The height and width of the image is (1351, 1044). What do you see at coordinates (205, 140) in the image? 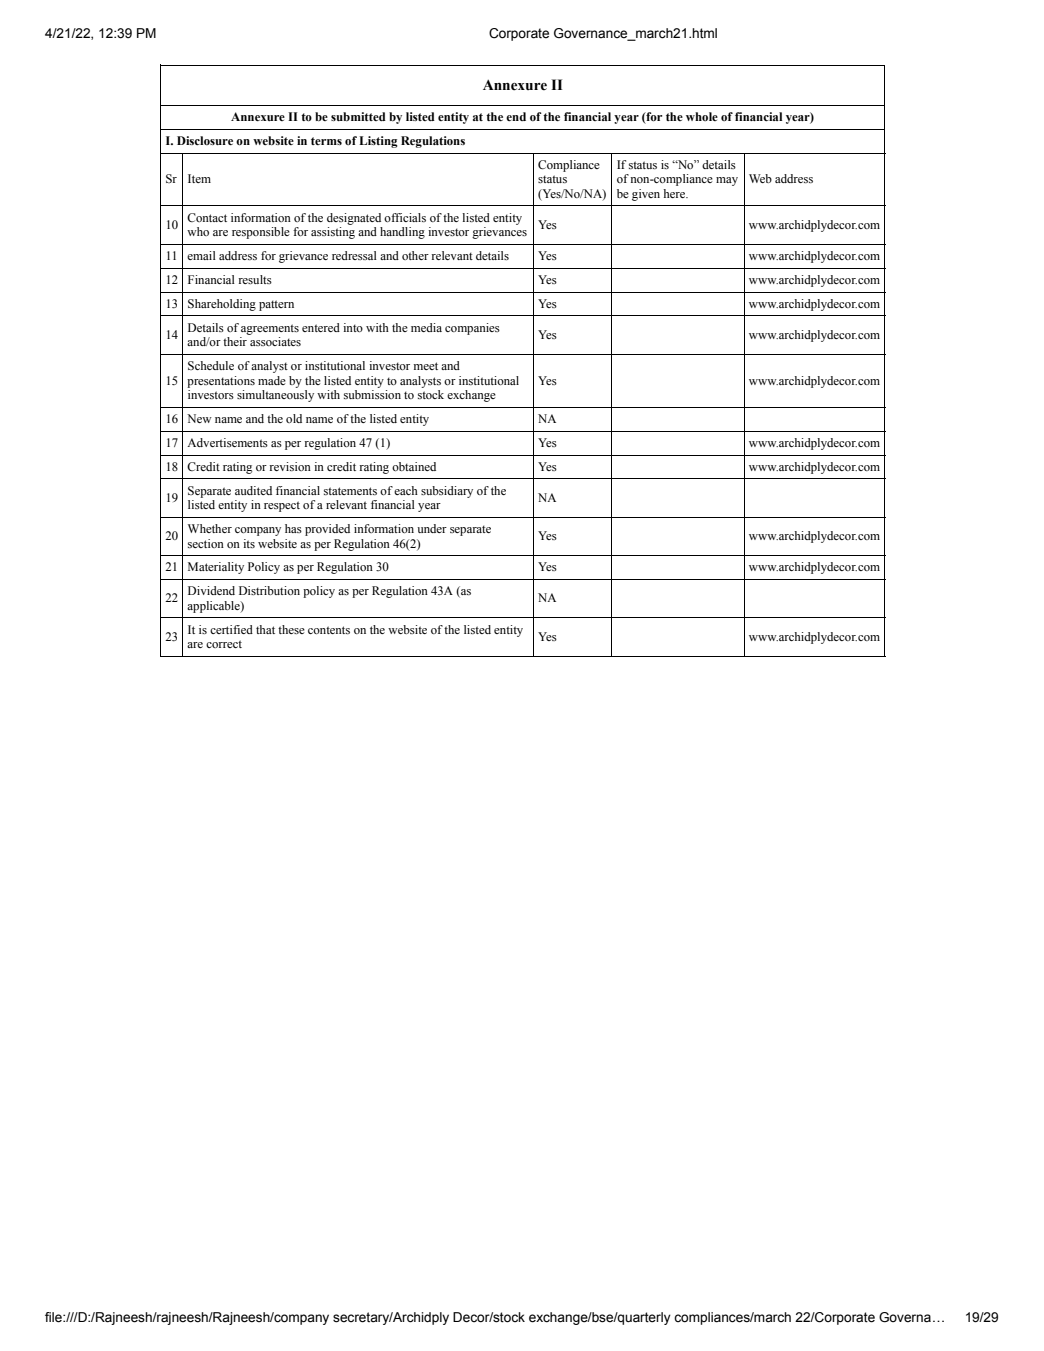
I see `Disclosure` at bounding box center [205, 140].
